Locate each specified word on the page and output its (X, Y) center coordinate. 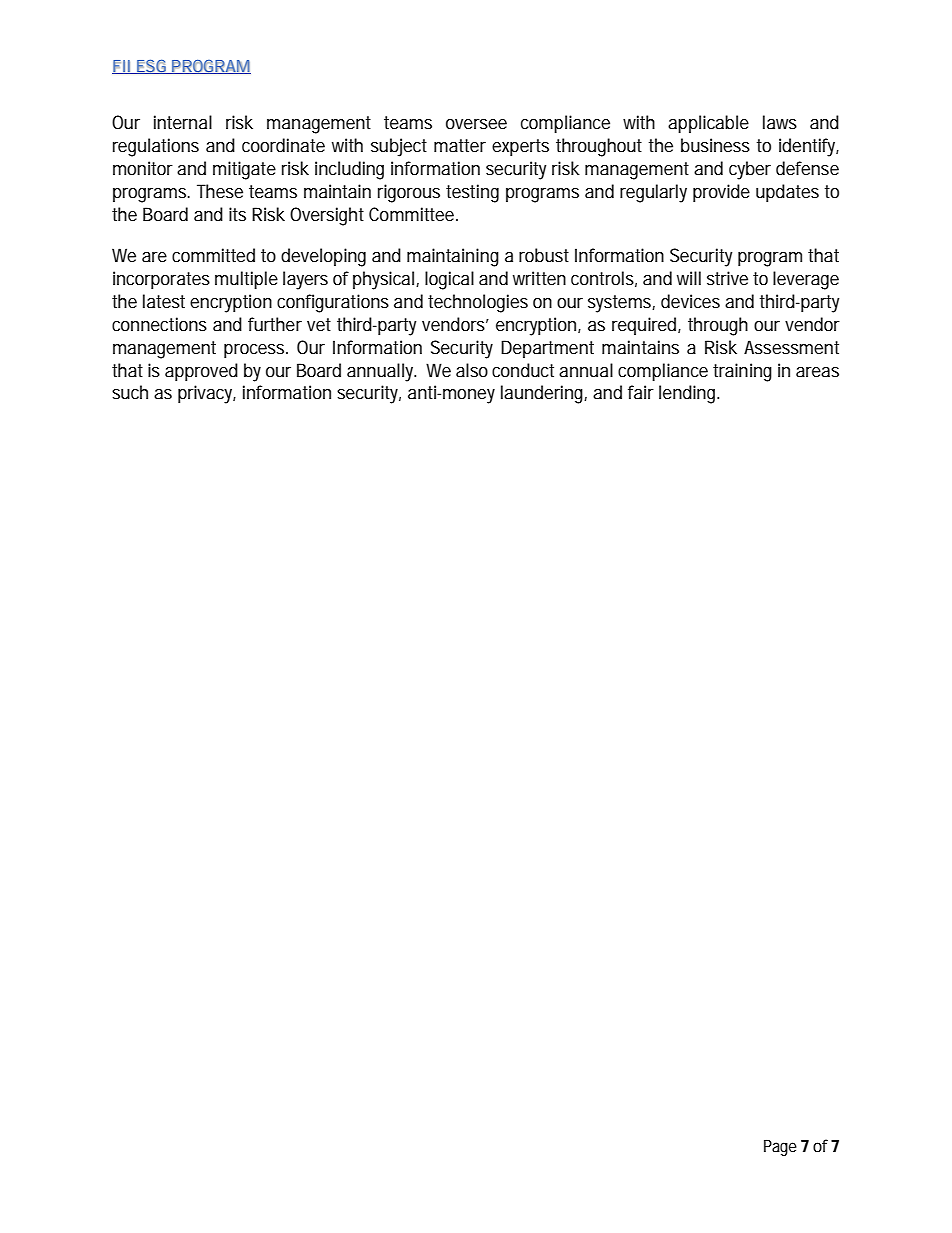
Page (780, 1147)
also (472, 370)
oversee (476, 124)
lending (689, 394)
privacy (207, 394)
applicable (708, 124)
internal (183, 122)
